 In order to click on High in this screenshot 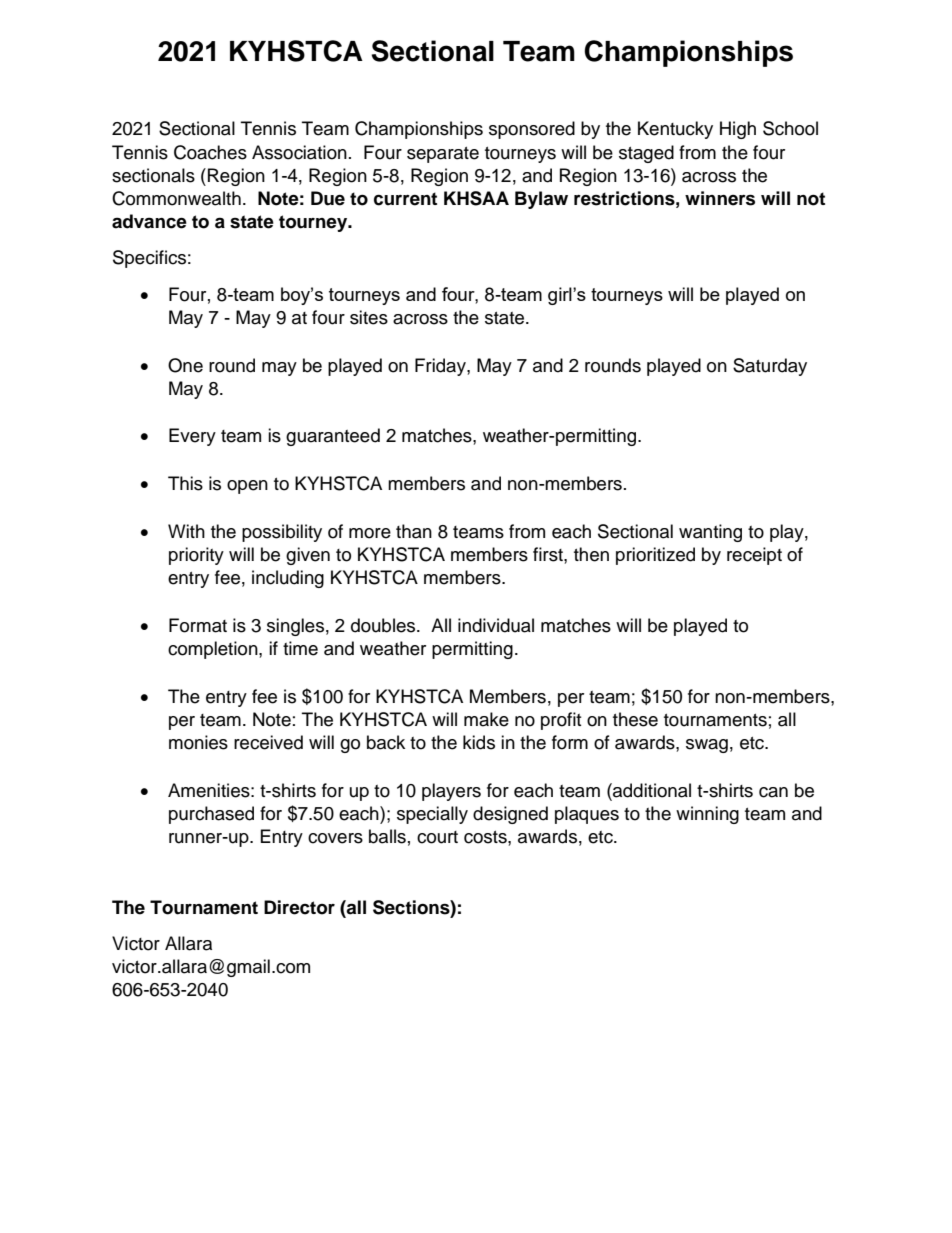, I will do `click(738, 130)`.
